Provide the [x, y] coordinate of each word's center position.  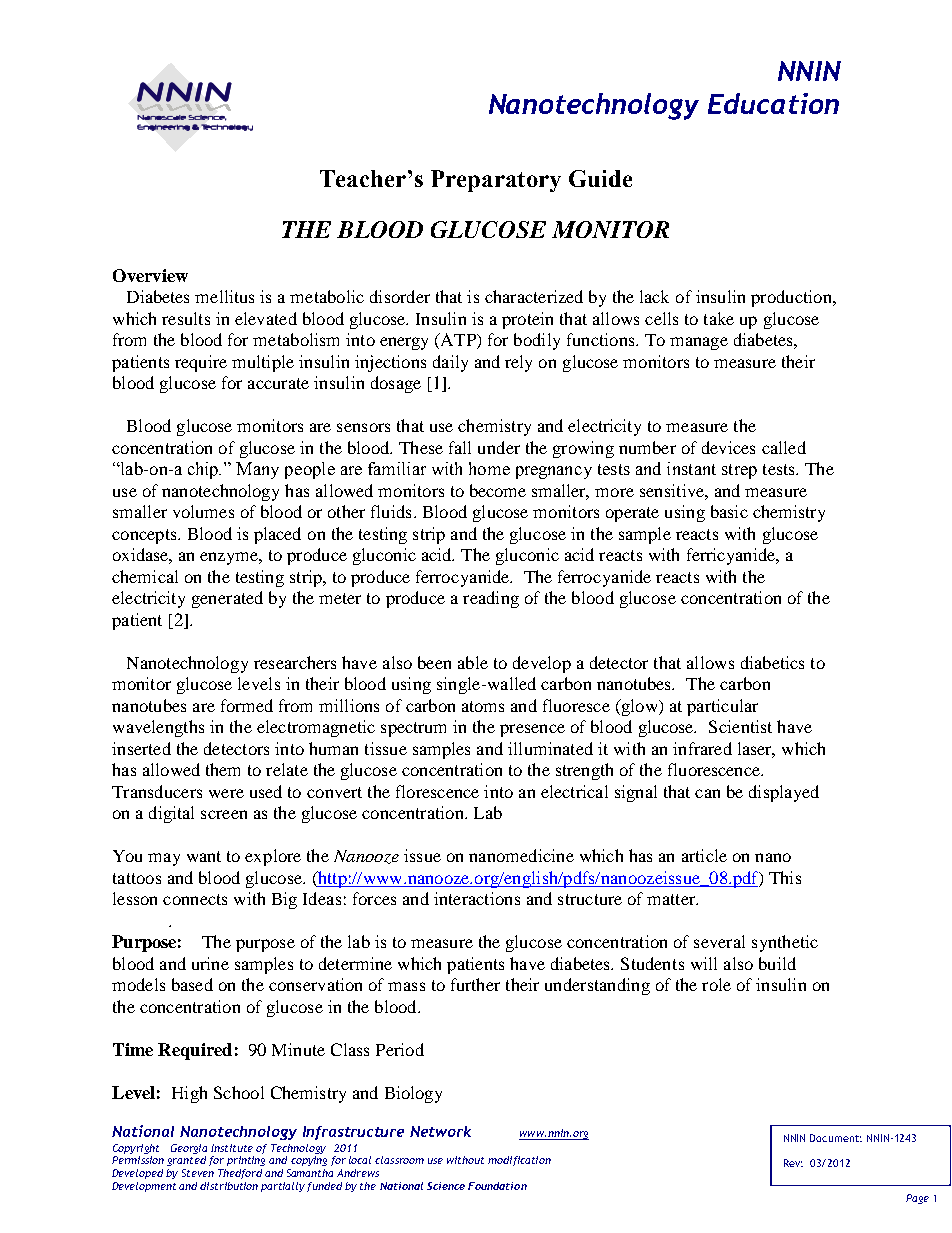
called [784, 447]
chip [204, 470]
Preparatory [496, 181]
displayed [784, 793]
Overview [150, 275]
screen [224, 814]
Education [773, 103]
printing [246, 1161]
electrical [574, 791]
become [498, 490]
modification [519, 1161]
